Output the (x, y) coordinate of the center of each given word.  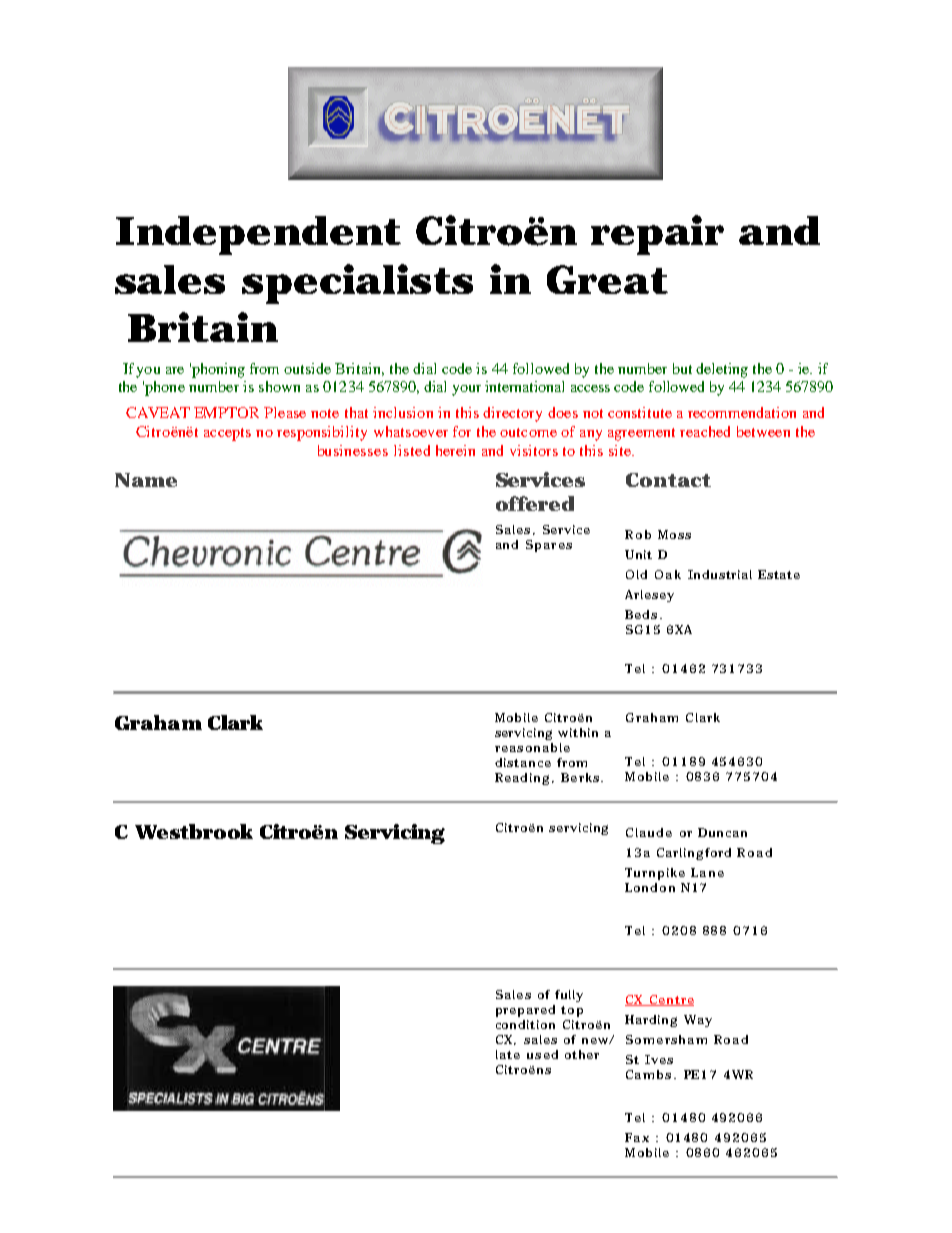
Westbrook (194, 831)
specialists (357, 284)
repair (657, 235)
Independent (258, 235)
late (508, 1054)
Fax (637, 1137)
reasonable (532, 747)
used (542, 1054)
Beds (641, 614)
